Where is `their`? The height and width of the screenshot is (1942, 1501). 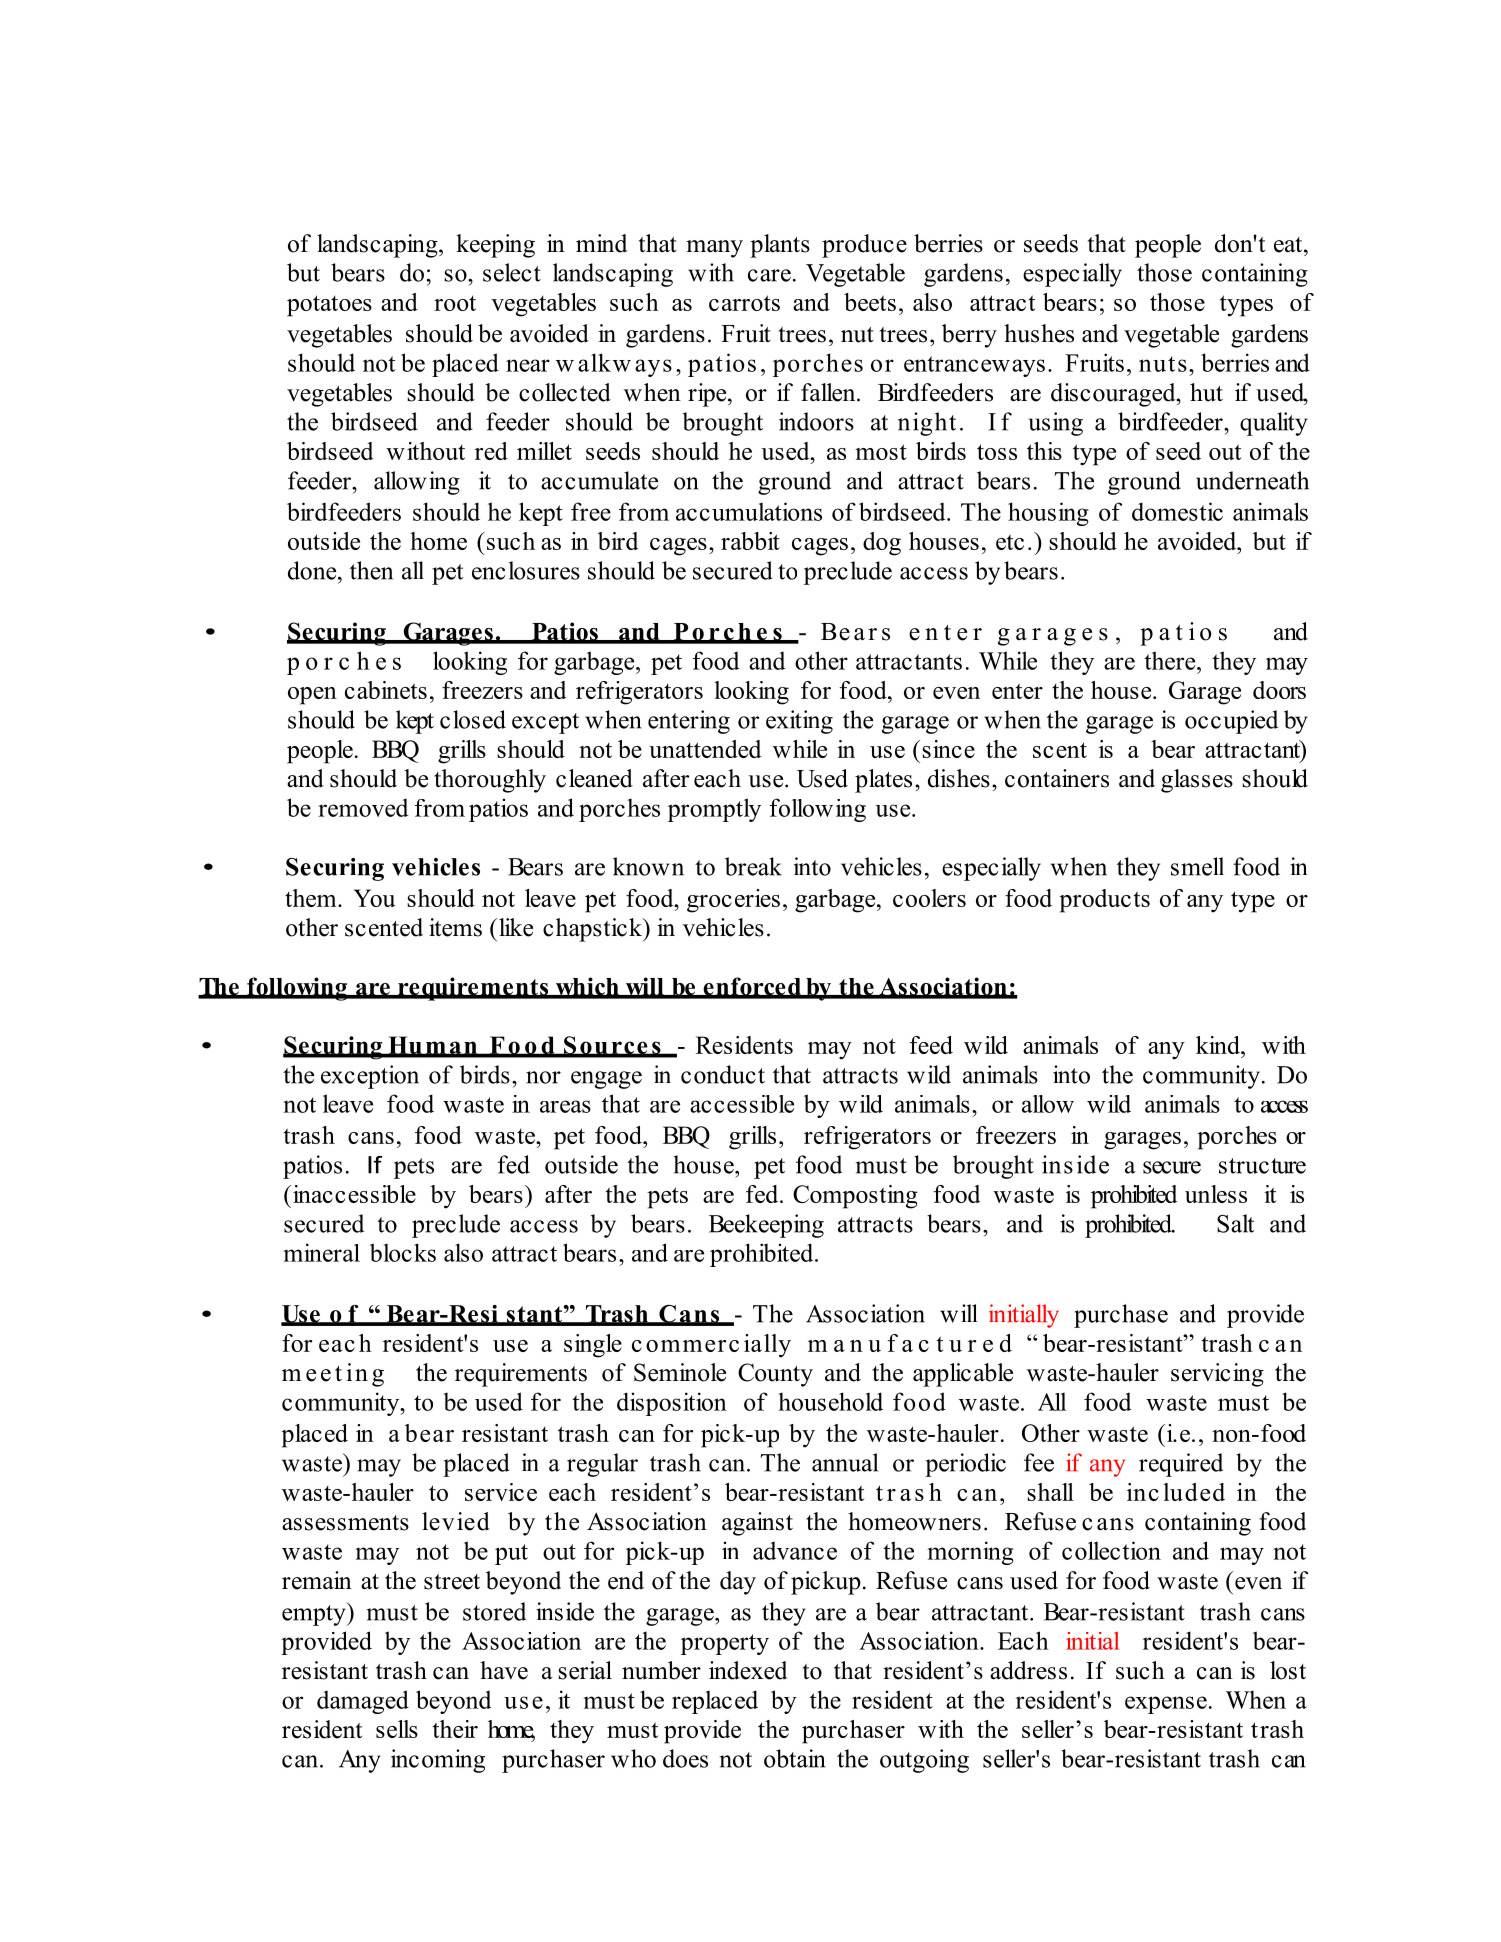 their is located at coordinates (455, 1729).
